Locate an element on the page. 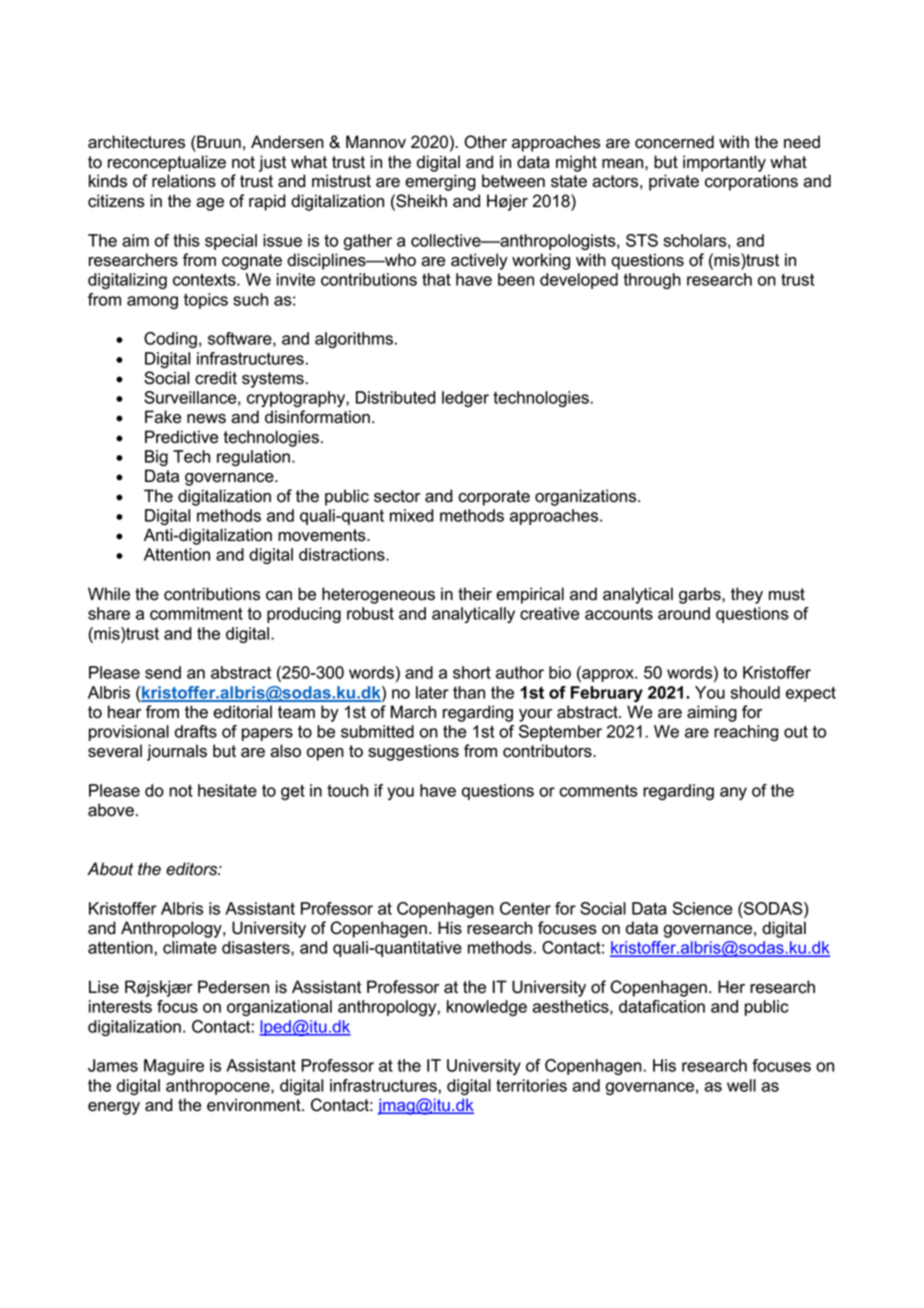  mixed is located at coordinates (412, 515).
